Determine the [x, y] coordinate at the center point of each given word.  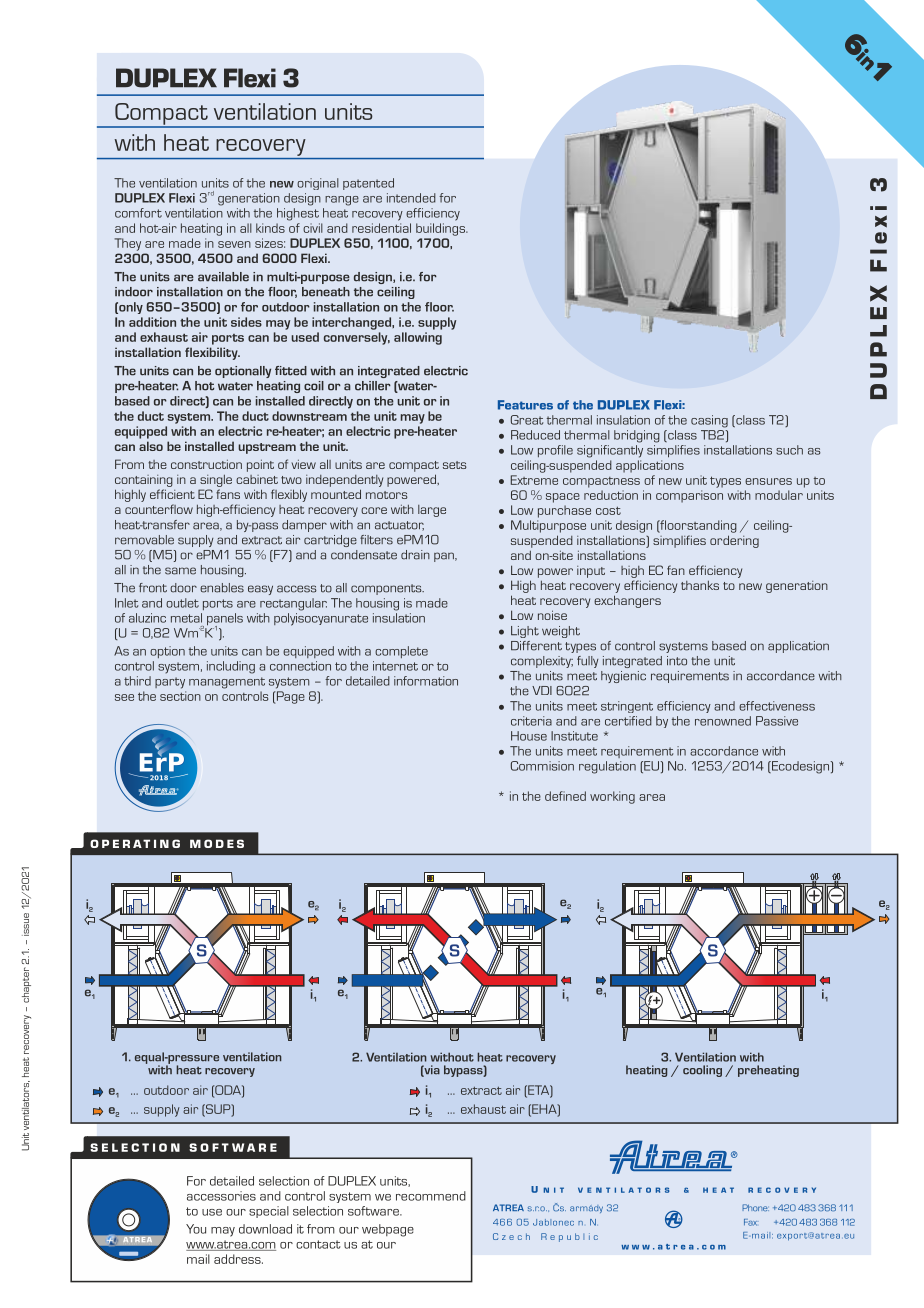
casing [709, 421]
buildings [441, 229]
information [426, 681]
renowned [723, 721]
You [196, 1229]
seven [234, 244]
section [180, 696]
